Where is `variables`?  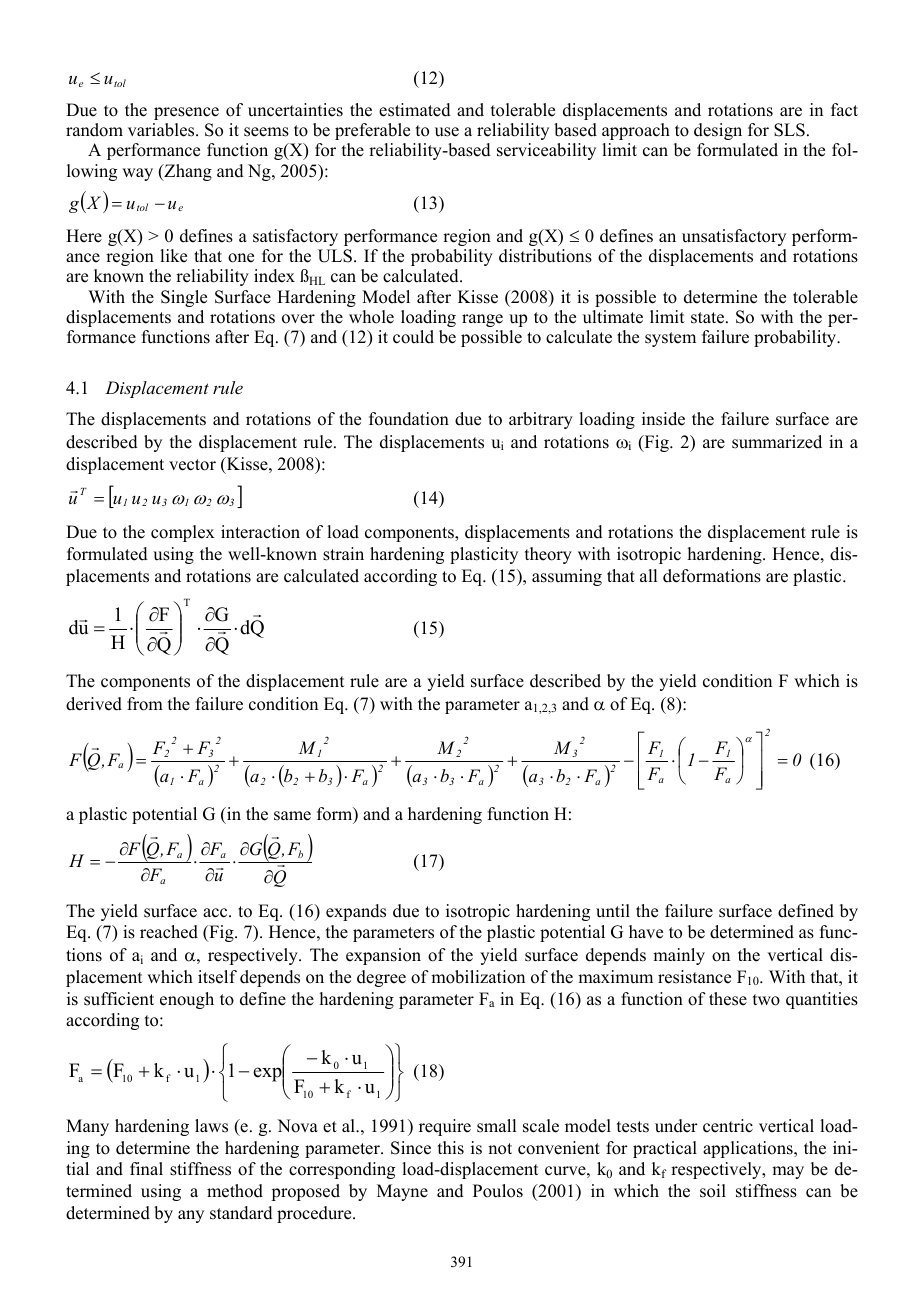 variables is located at coordinates (162, 130).
